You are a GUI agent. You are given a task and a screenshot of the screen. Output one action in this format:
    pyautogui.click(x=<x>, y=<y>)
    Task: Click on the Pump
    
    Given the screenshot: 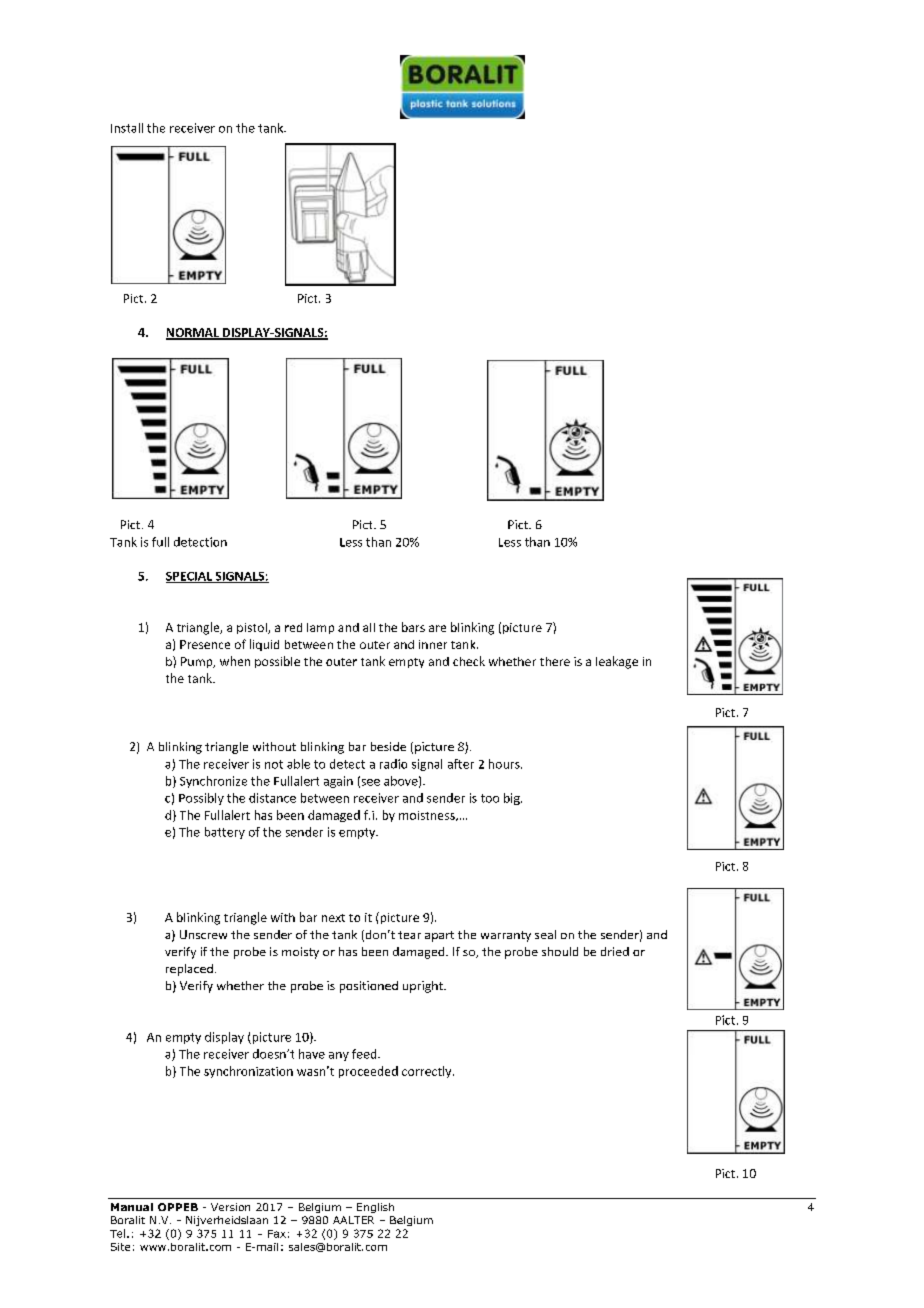 What is the action you would take?
    pyautogui.click(x=198, y=662)
